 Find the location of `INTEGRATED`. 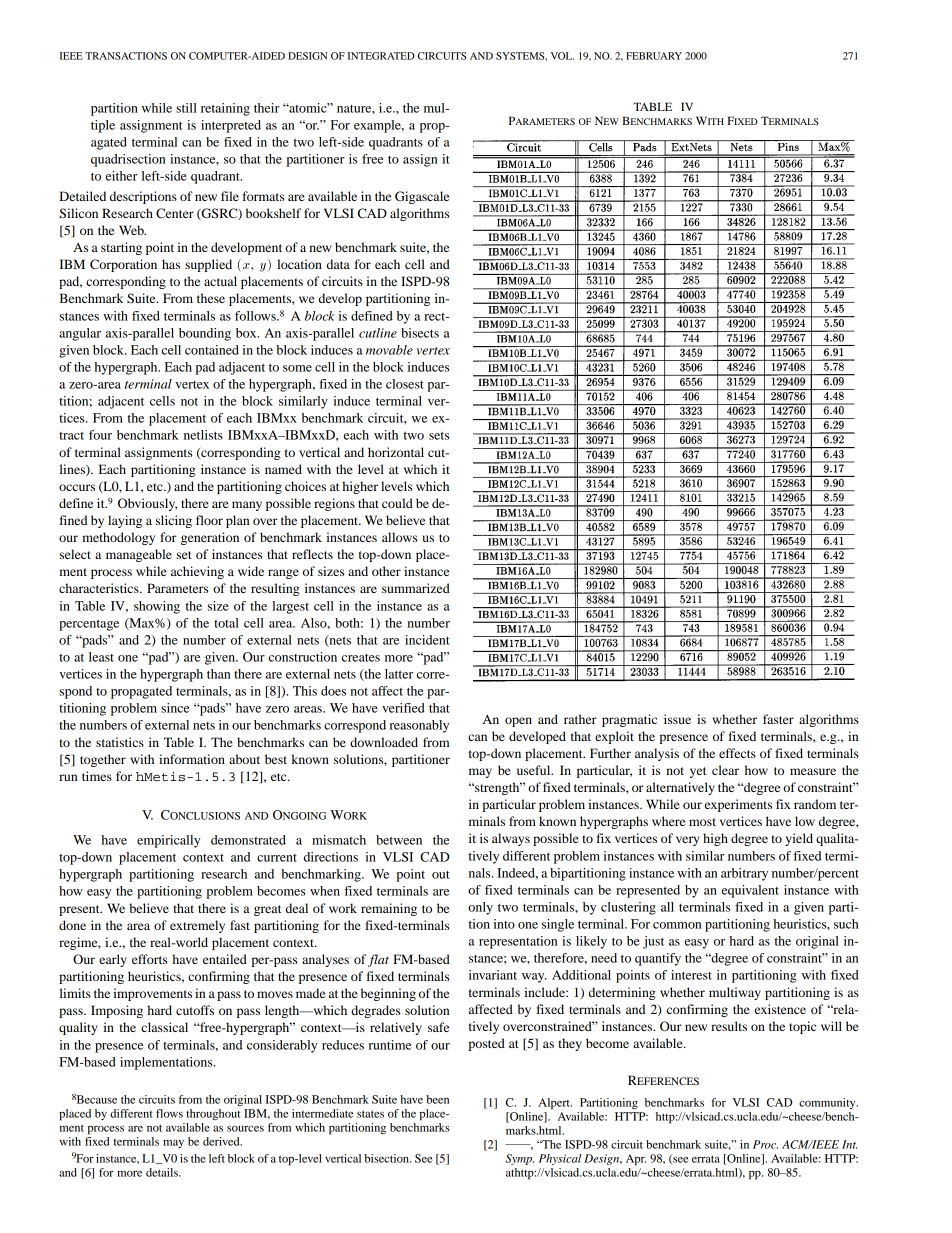

INTEGRATED is located at coordinates (381, 56).
